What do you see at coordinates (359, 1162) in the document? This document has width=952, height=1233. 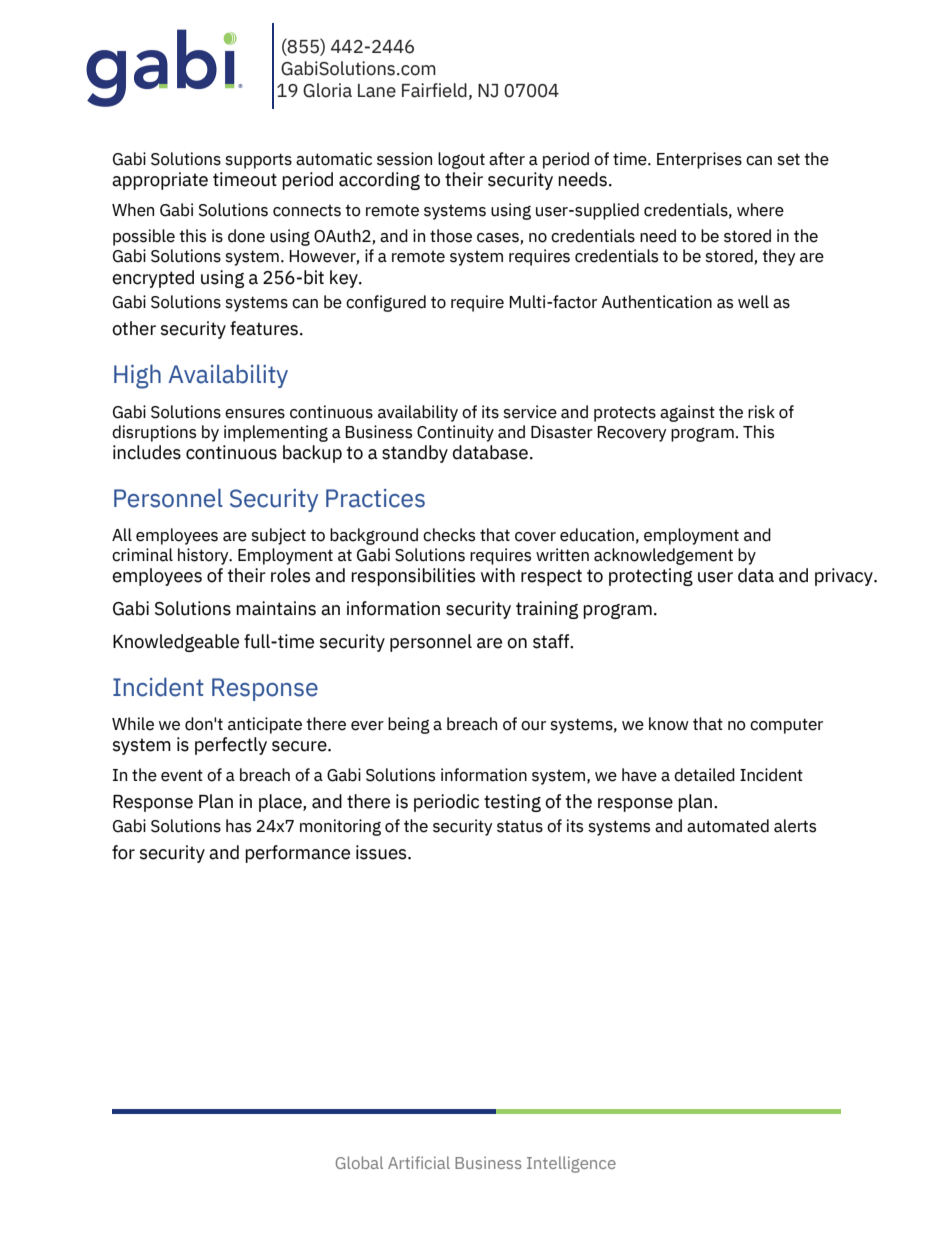 I see `Global` at bounding box center [359, 1162].
